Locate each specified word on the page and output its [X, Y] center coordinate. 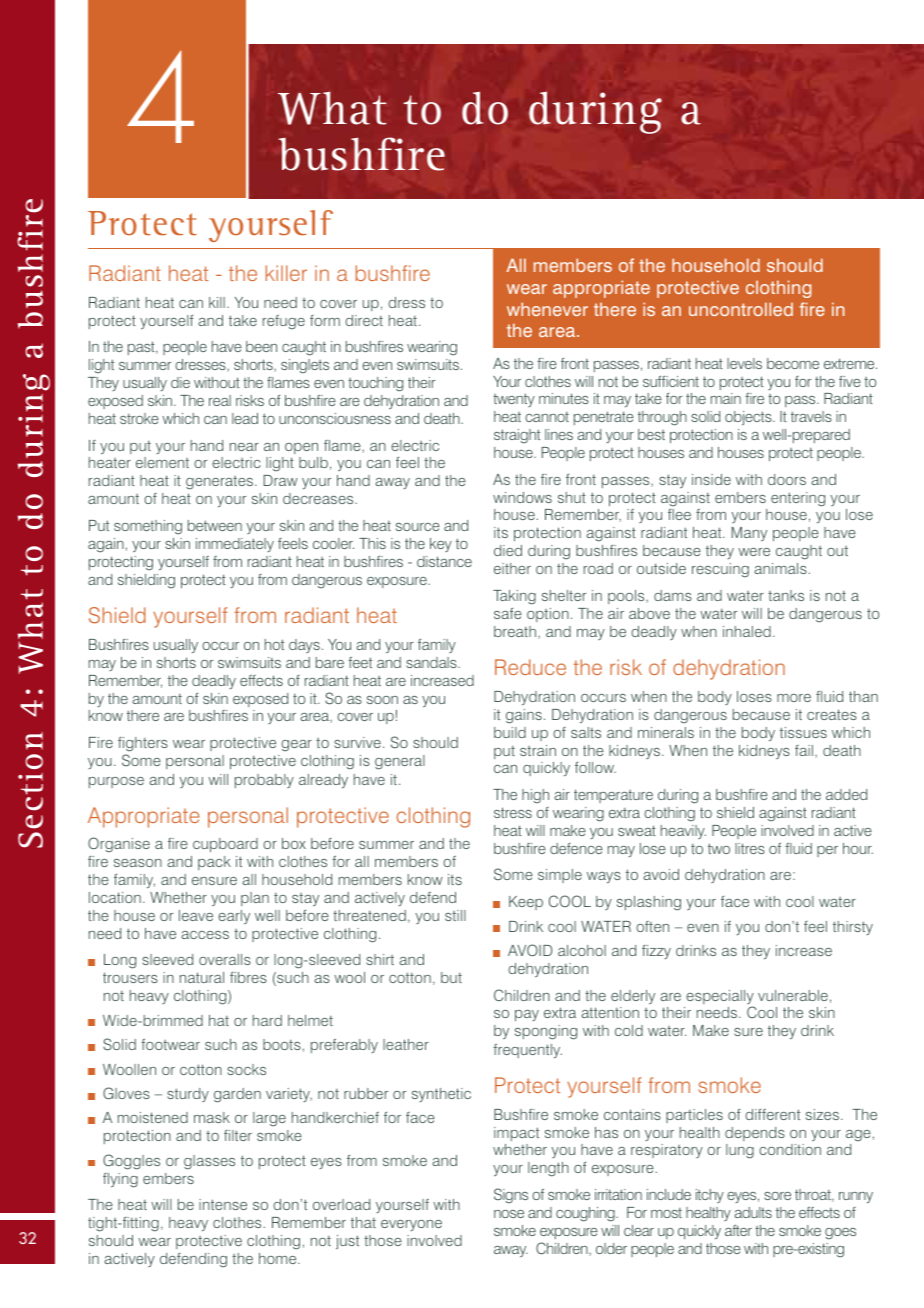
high [535, 796]
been [261, 346]
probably [264, 781]
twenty [514, 400]
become [793, 363]
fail [804, 750]
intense [223, 1204]
